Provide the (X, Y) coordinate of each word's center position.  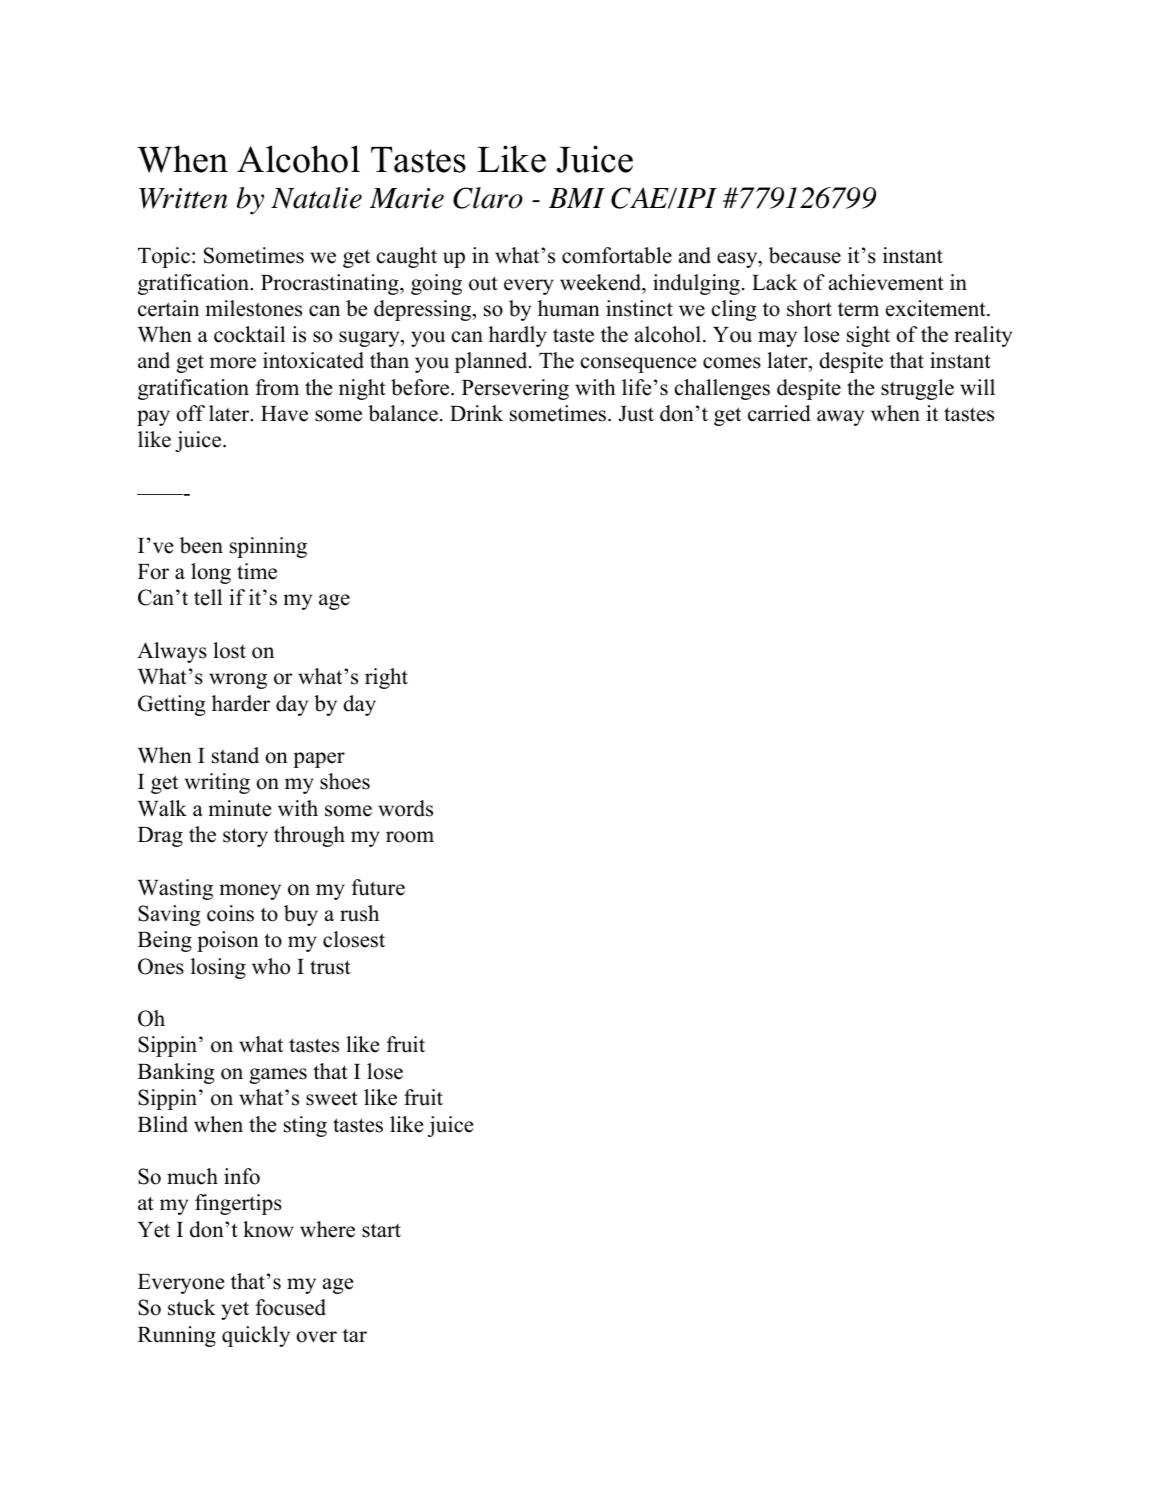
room (410, 837)
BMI (577, 198)
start (381, 1231)
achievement (886, 282)
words (405, 808)
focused (290, 1307)
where (327, 1229)
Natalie (316, 198)
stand (235, 755)
